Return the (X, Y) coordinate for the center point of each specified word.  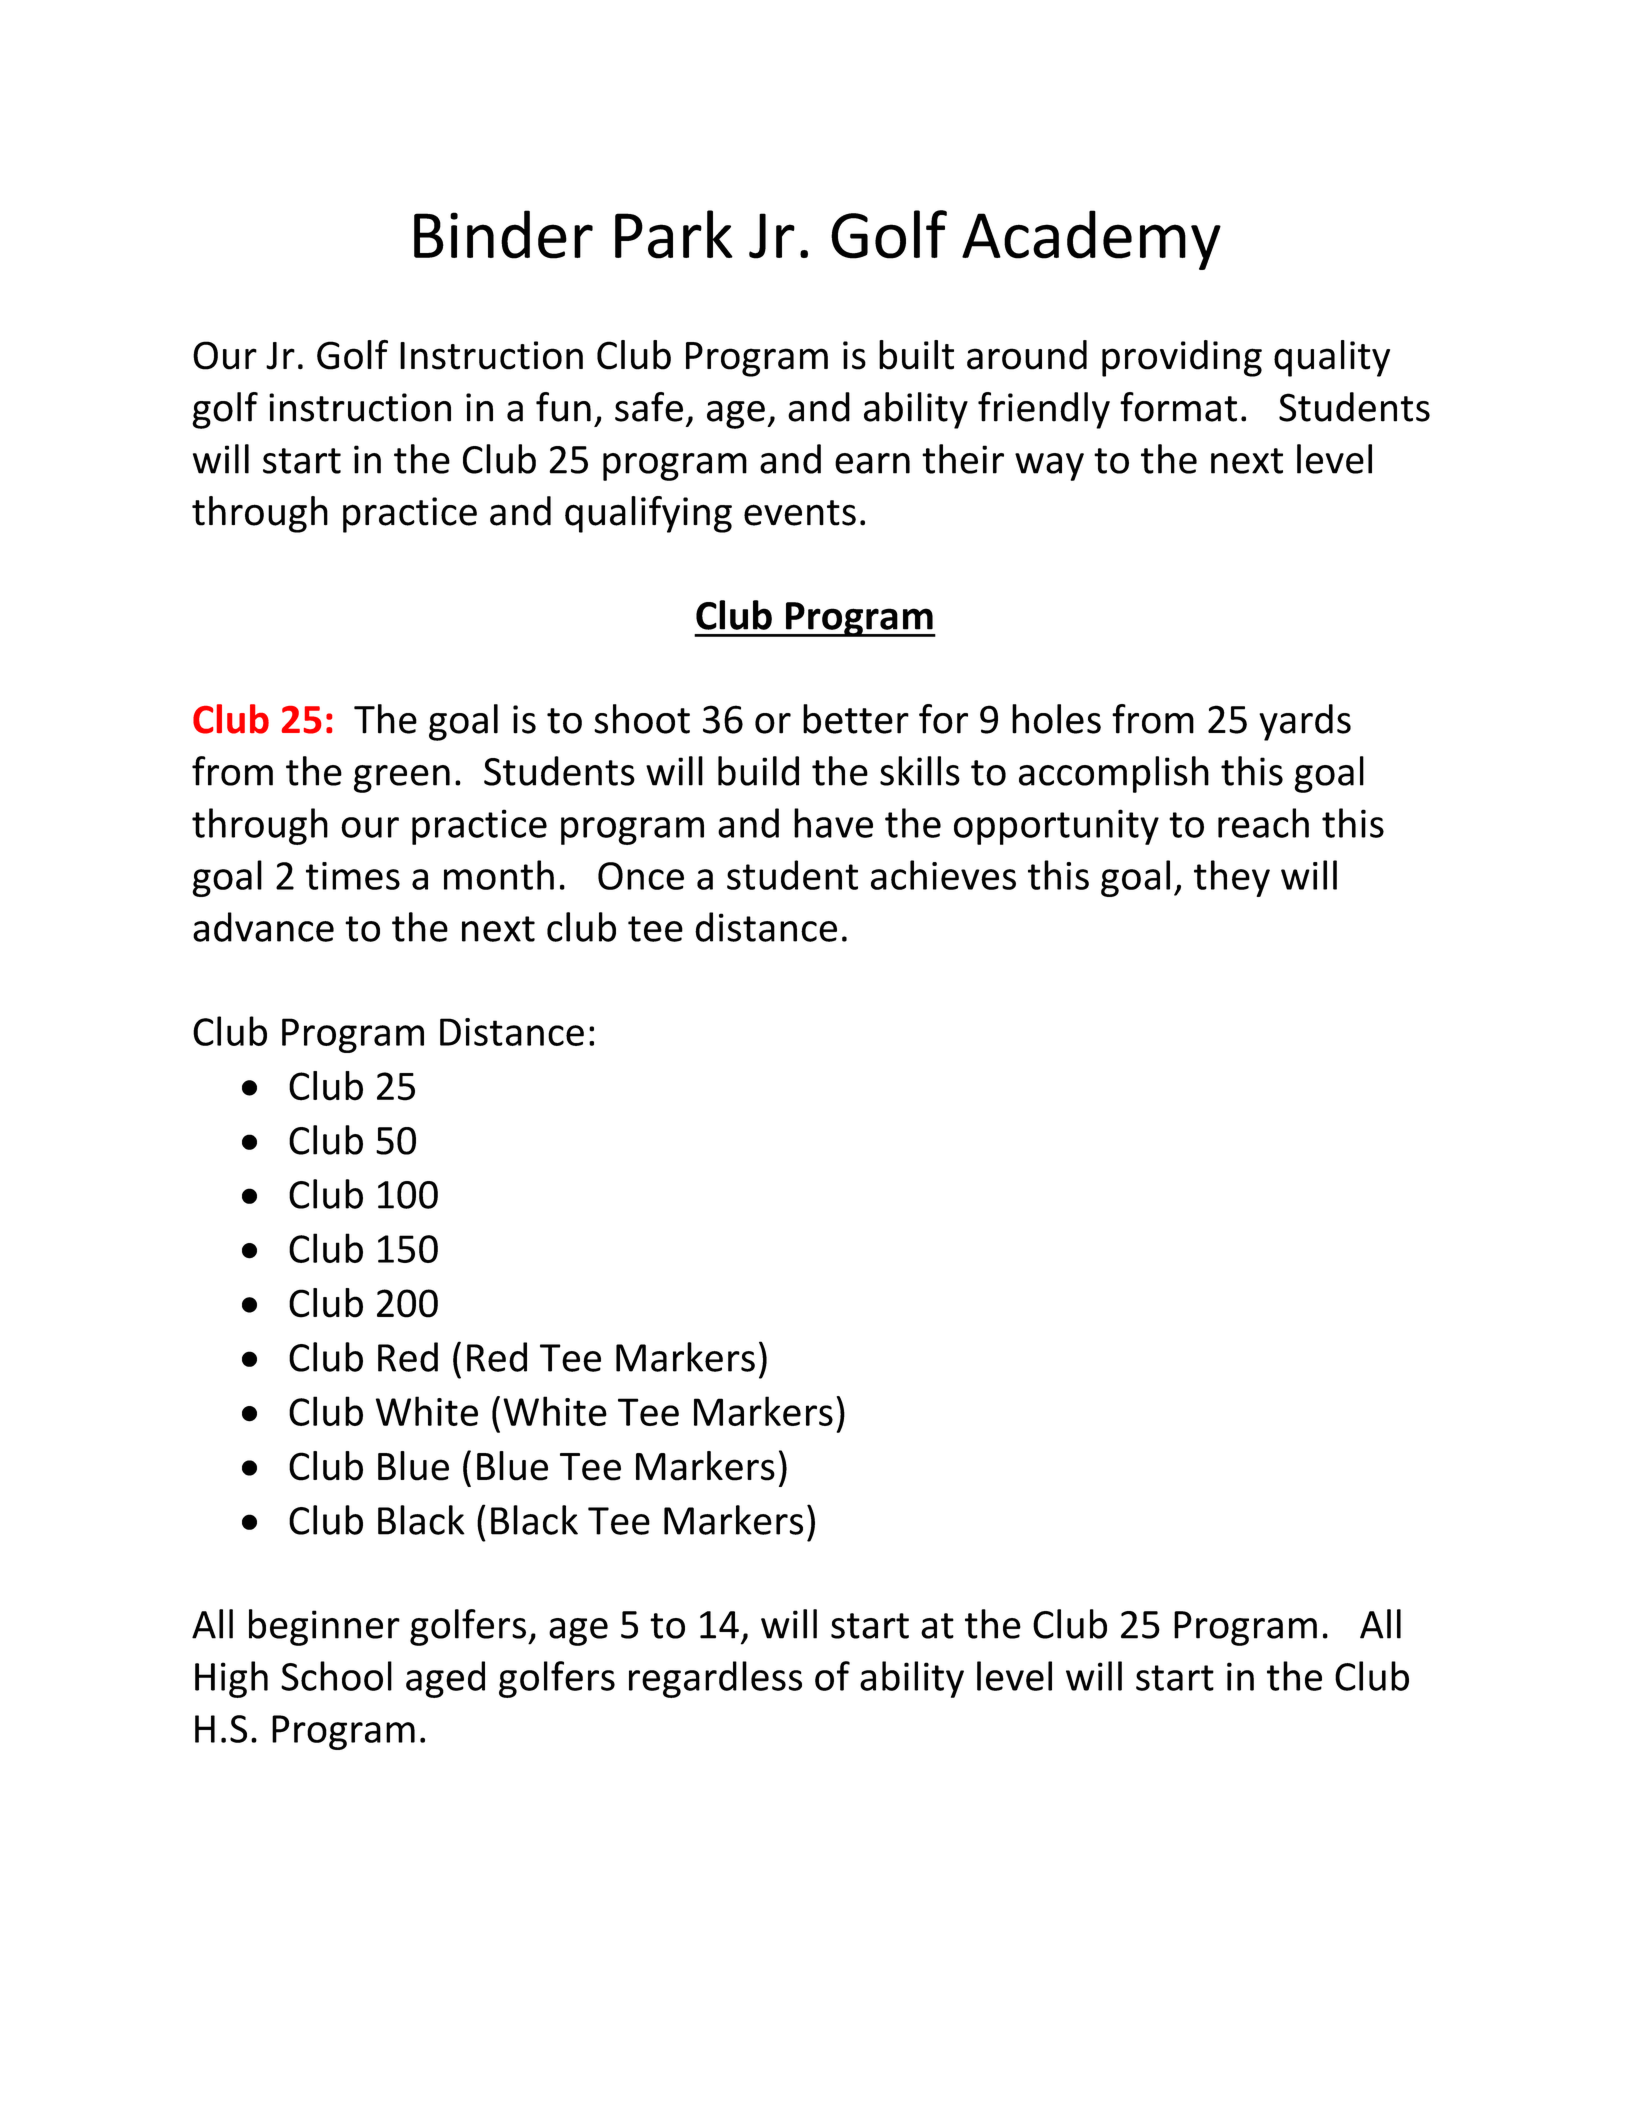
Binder (503, 234)
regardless (715, 1679)
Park (674, 234)
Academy (1091, 240)
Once (641, 876)
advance (263, 927)
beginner (324, 1627)
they (1232, 878)
